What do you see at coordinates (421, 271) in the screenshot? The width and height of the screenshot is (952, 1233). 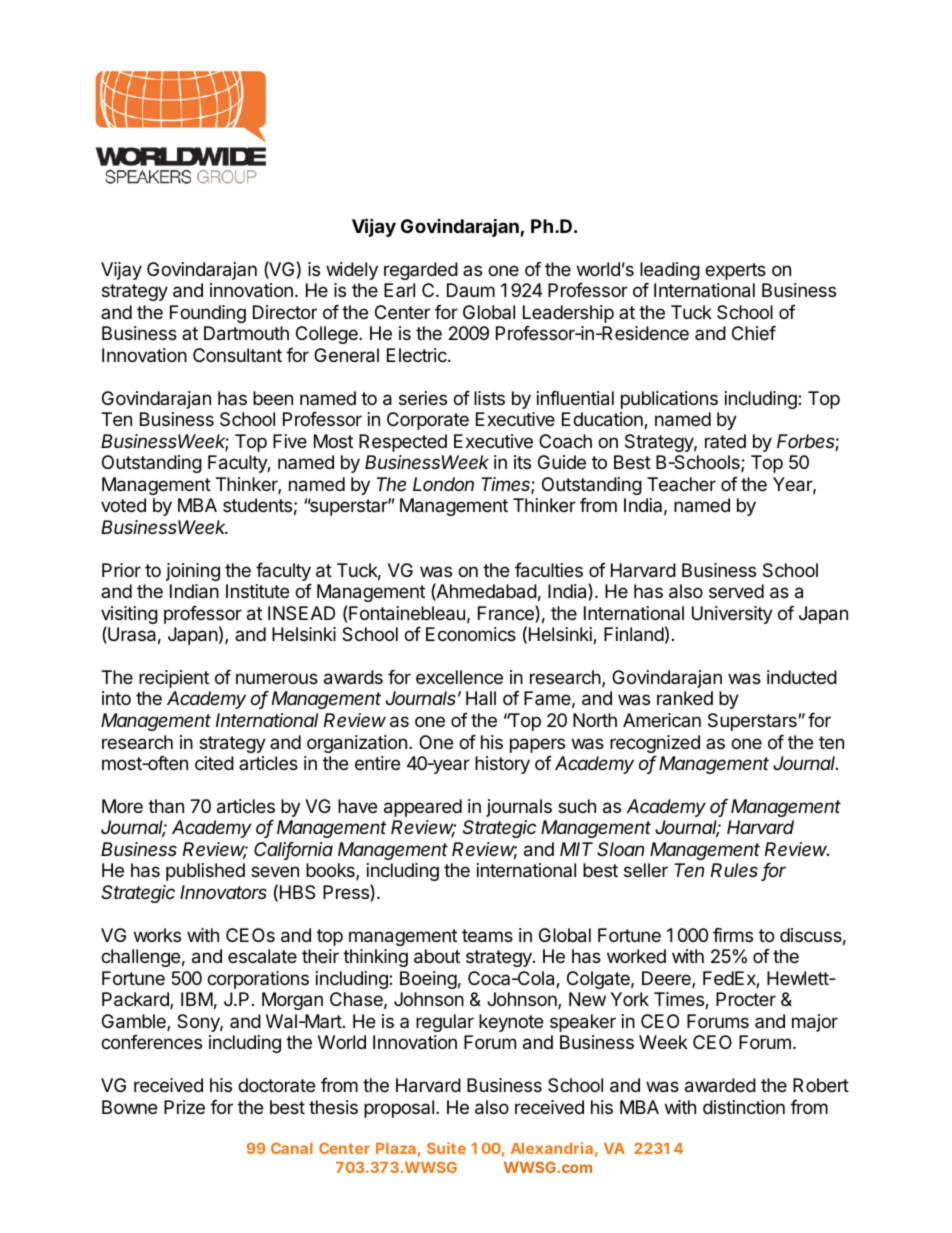 I see `regarded` at bounding box center [421, 271].
